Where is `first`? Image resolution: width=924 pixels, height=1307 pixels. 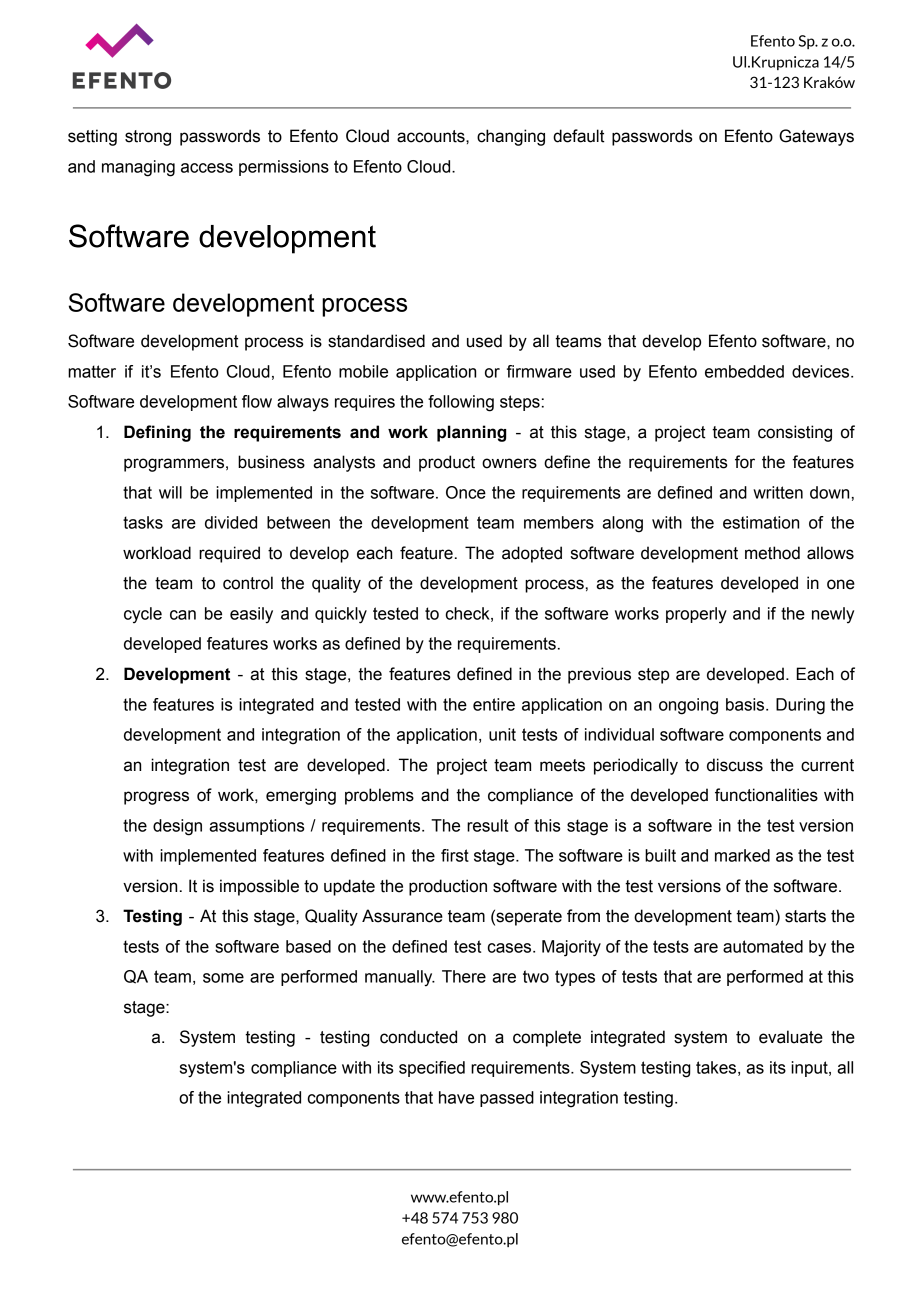 first is located at coordinates (455, 855).
